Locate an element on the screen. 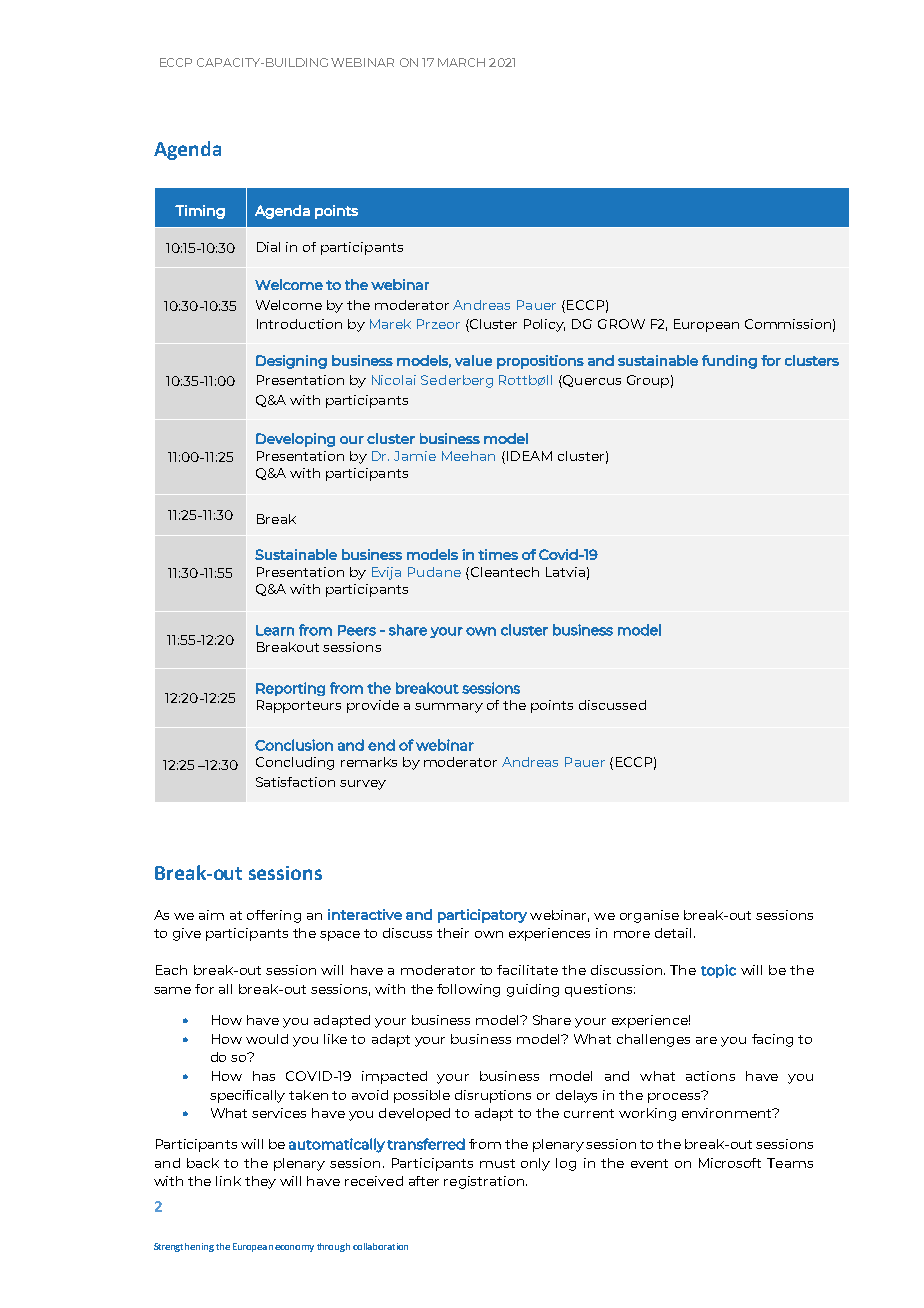 The width and height of the screenshot is (924, 1308). MARCH is located at coordinates (461, 62).
